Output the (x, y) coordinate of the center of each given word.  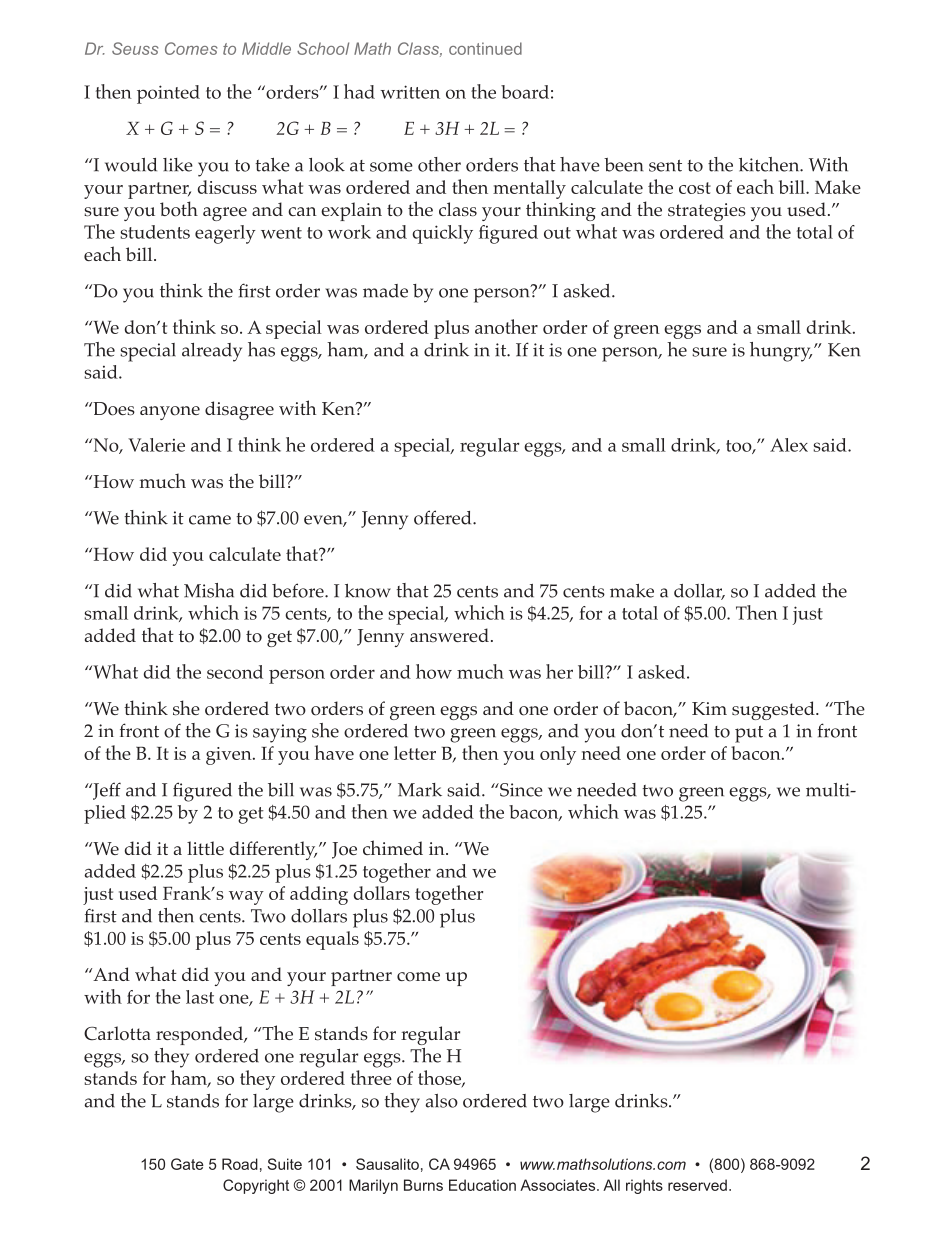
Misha (209, 590)
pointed (168, 94)
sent (665, 166)
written (410, 92)
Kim (709, 708)
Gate (187, 1164)
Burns (423, 1185)
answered (449, 635)
